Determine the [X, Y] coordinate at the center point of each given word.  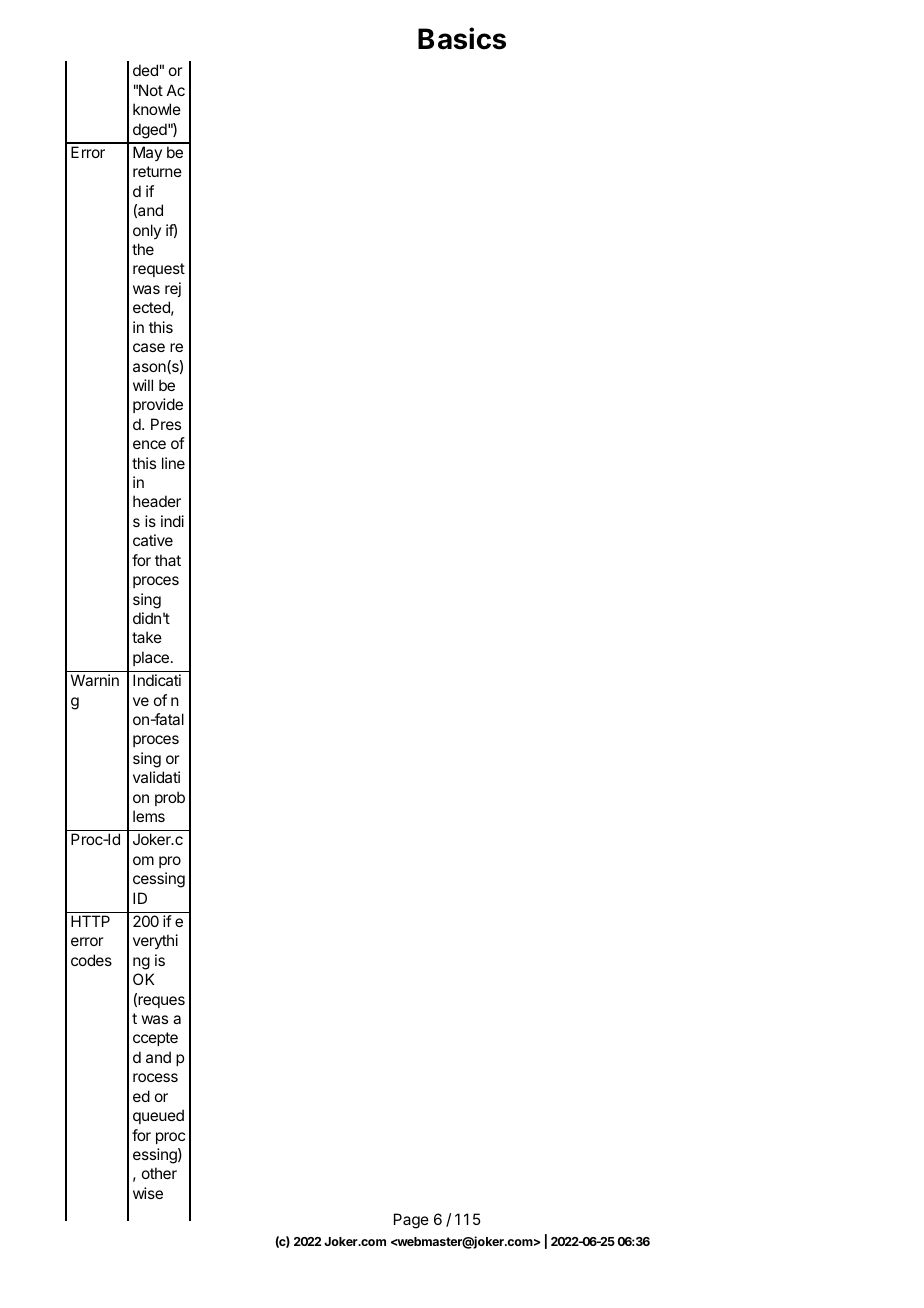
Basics [462, 38]
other [159, 1173]
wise [148, 1193]
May [147, 153]
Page [411, 1221]
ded [145, 70]
